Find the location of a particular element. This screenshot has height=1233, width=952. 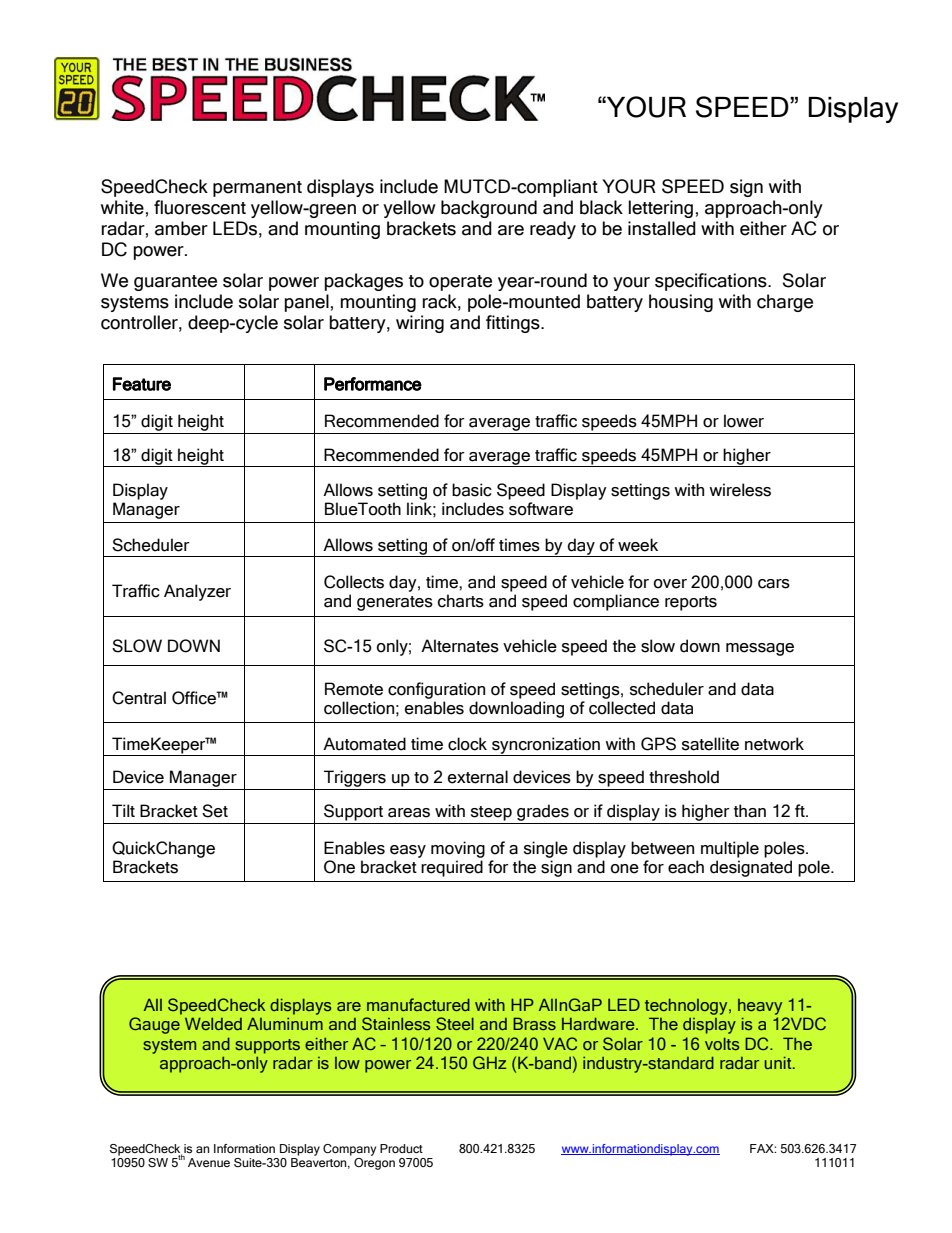

lower is located at coordinates (744, 421).
